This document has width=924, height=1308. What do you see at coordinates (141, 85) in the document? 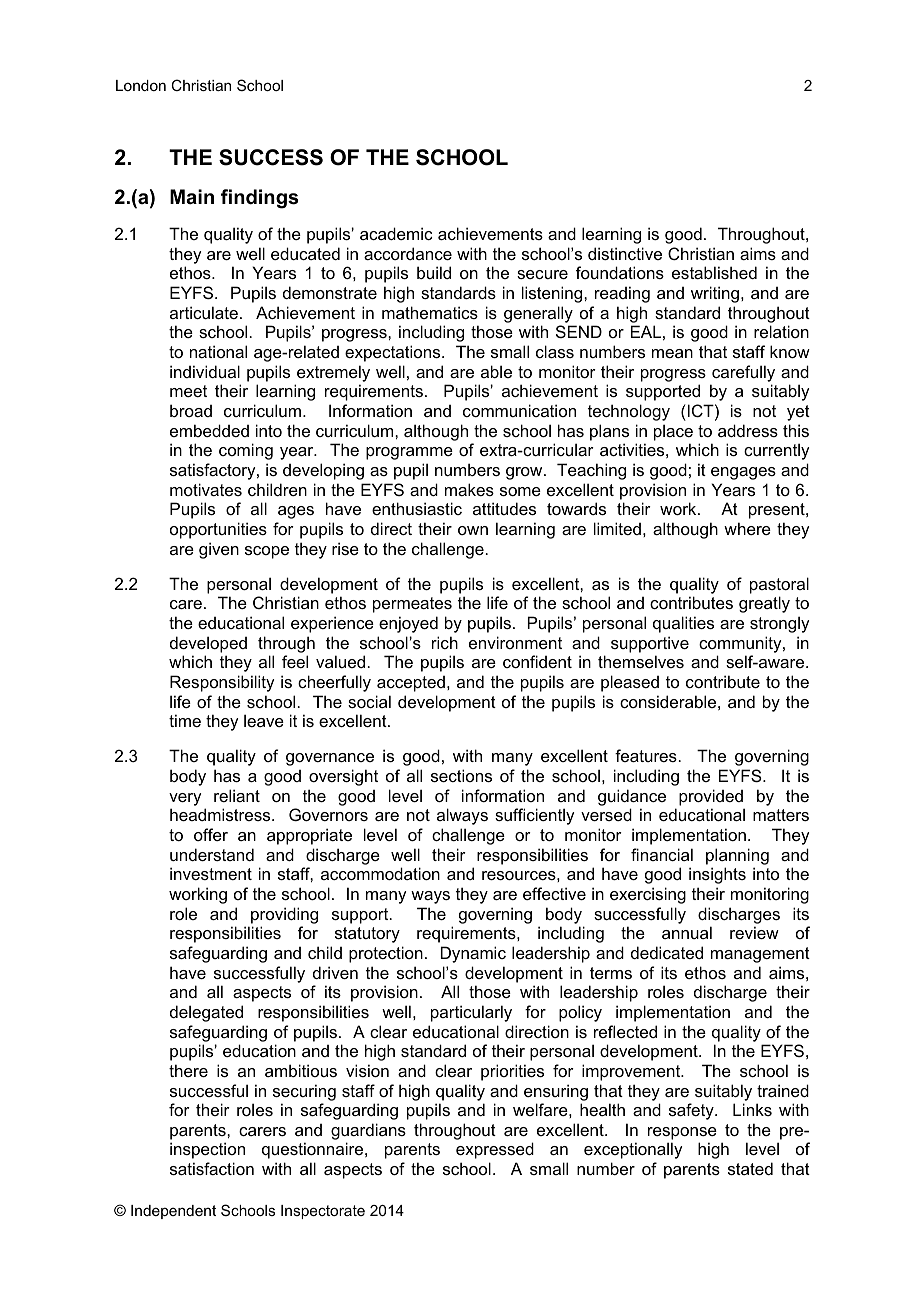
I see `London` at bounding box center [141, 85].
